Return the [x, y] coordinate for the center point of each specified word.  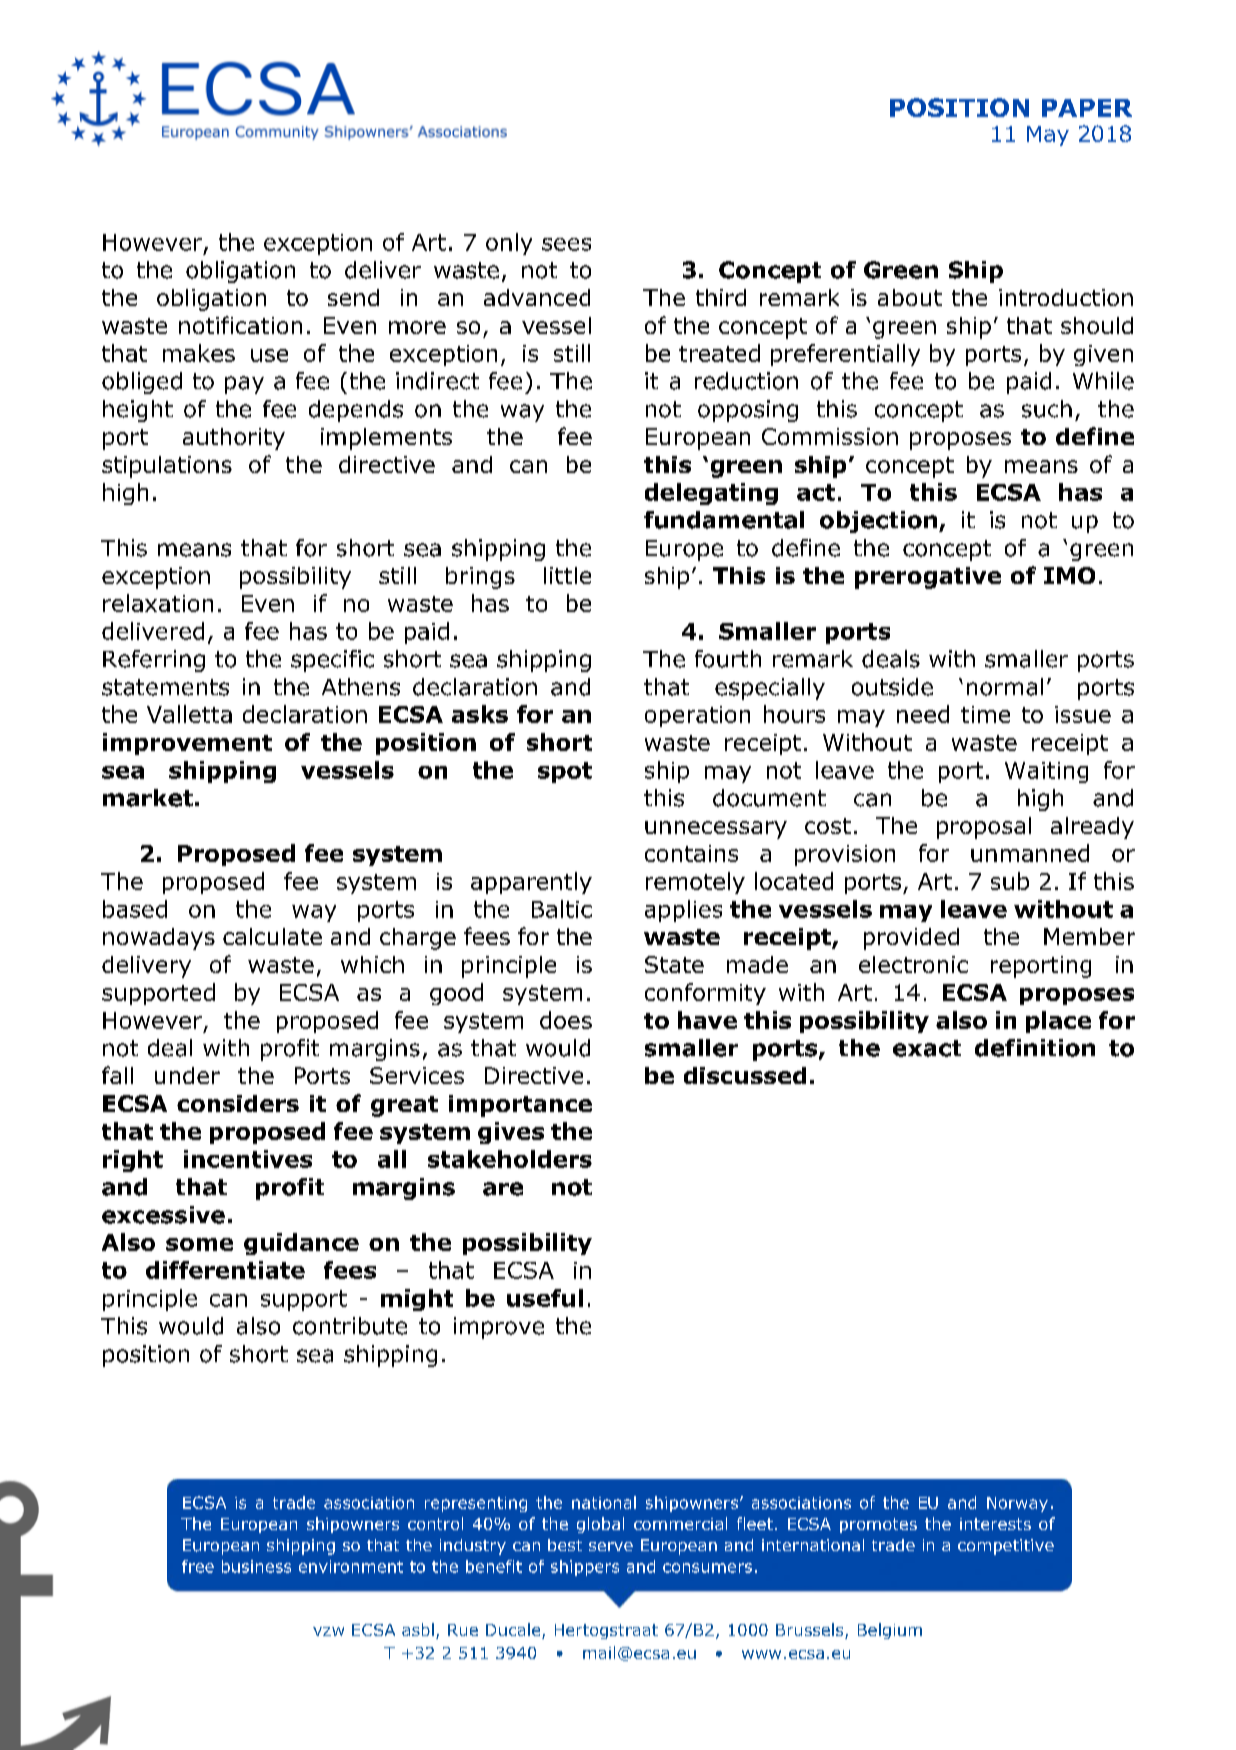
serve [611, 1546]
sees [566, 244]
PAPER [1087, 108]
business [256, 1566]
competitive [1006, 1547]
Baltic [562, 909]
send [353, 297]
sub [1010, 881]
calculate [272, 936]
